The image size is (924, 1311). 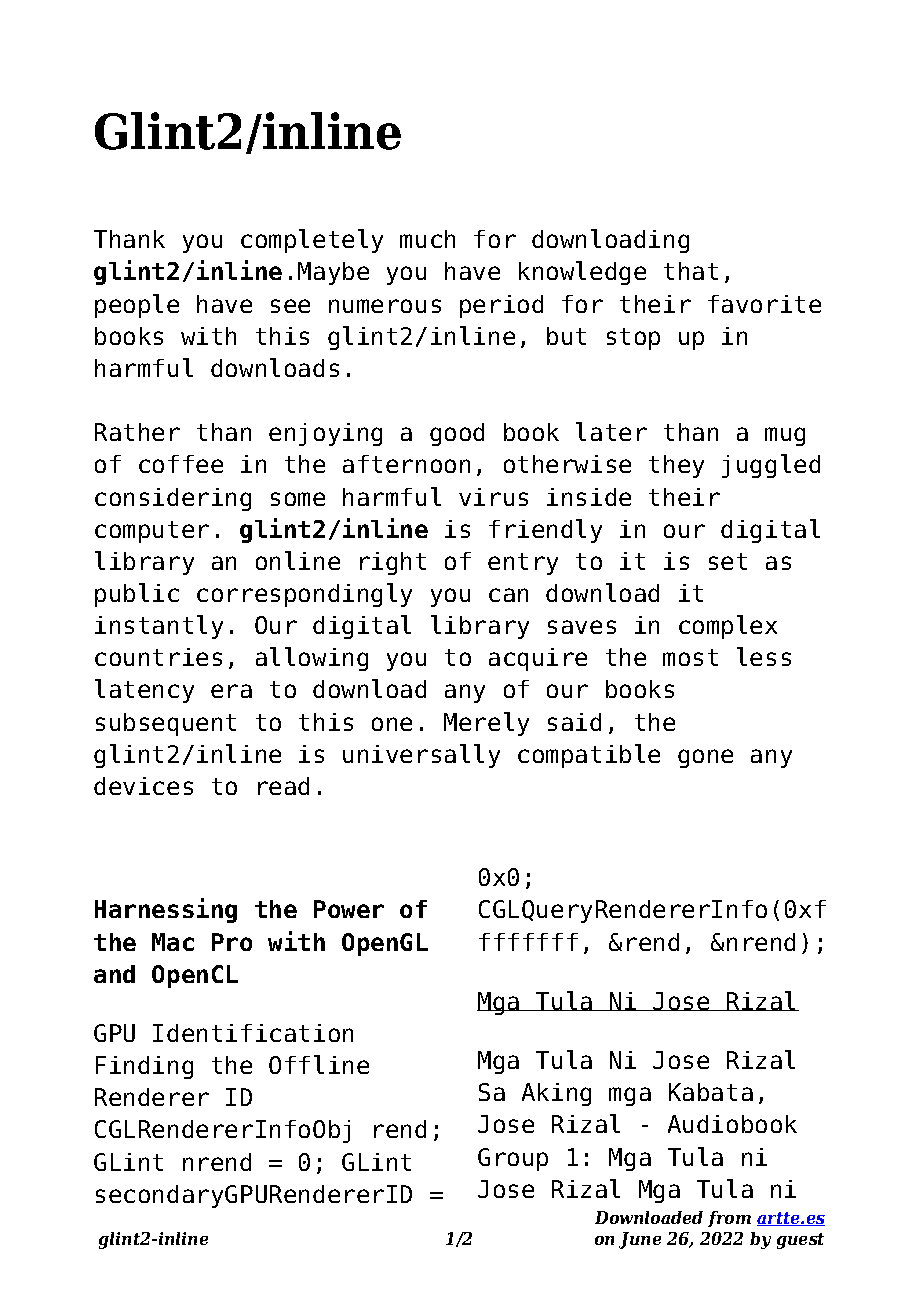 I want to click on that, so click(x=691, y=271).
